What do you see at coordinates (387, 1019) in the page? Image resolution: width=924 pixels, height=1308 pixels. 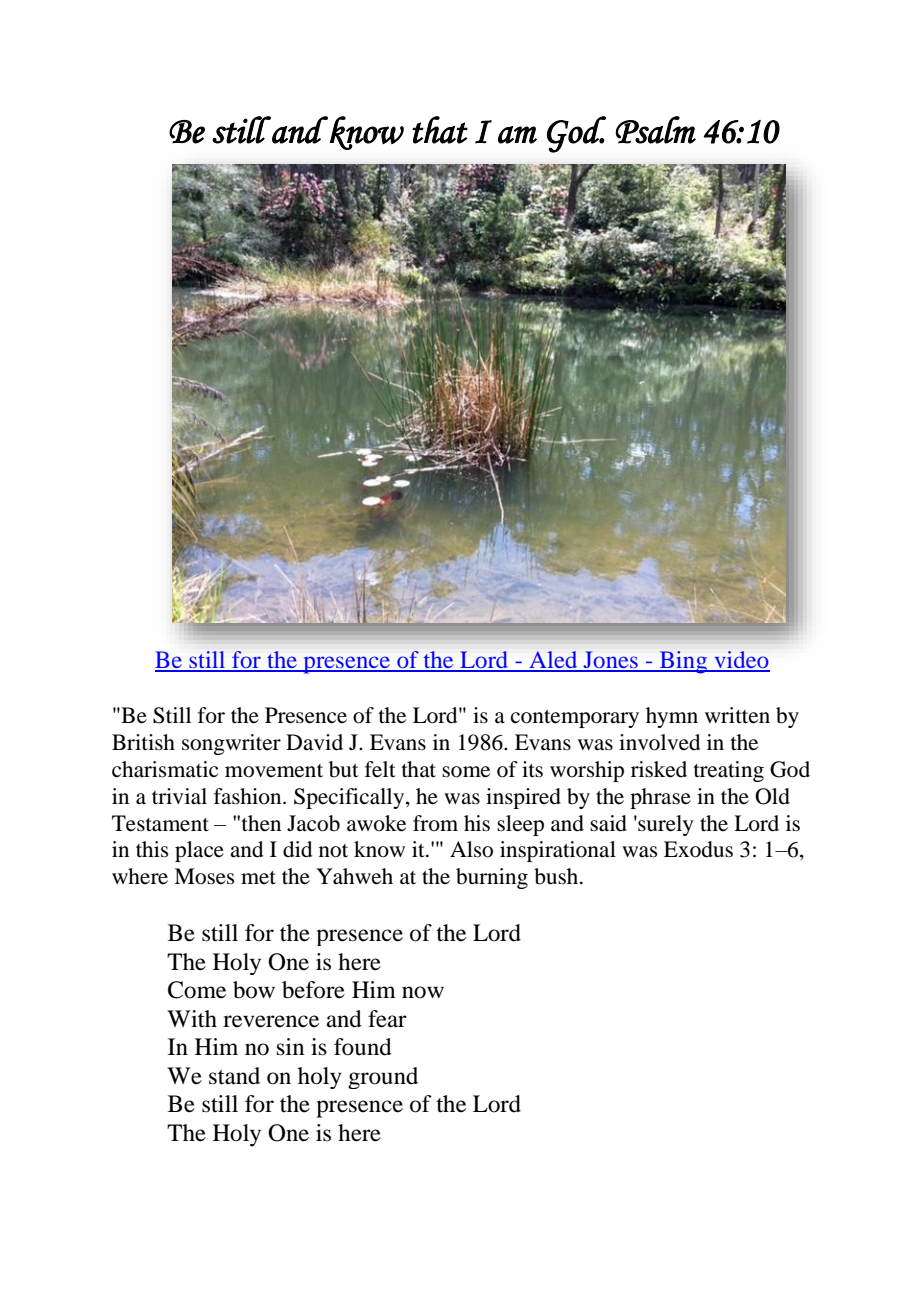 I see `fear` at bounding box center [387, 1019].
